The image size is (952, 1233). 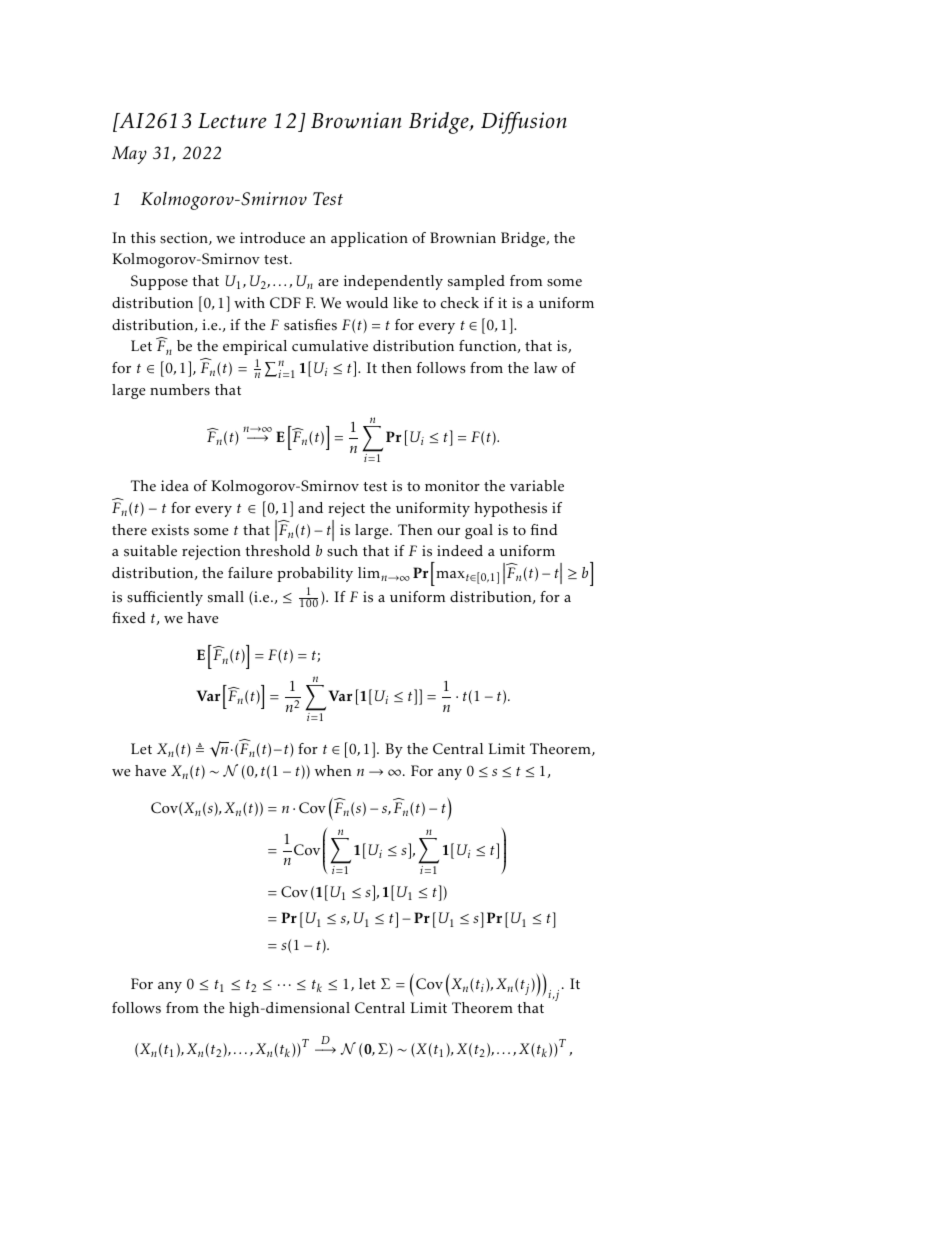 I want to click on Lecture, so click(x=232, y=121).
